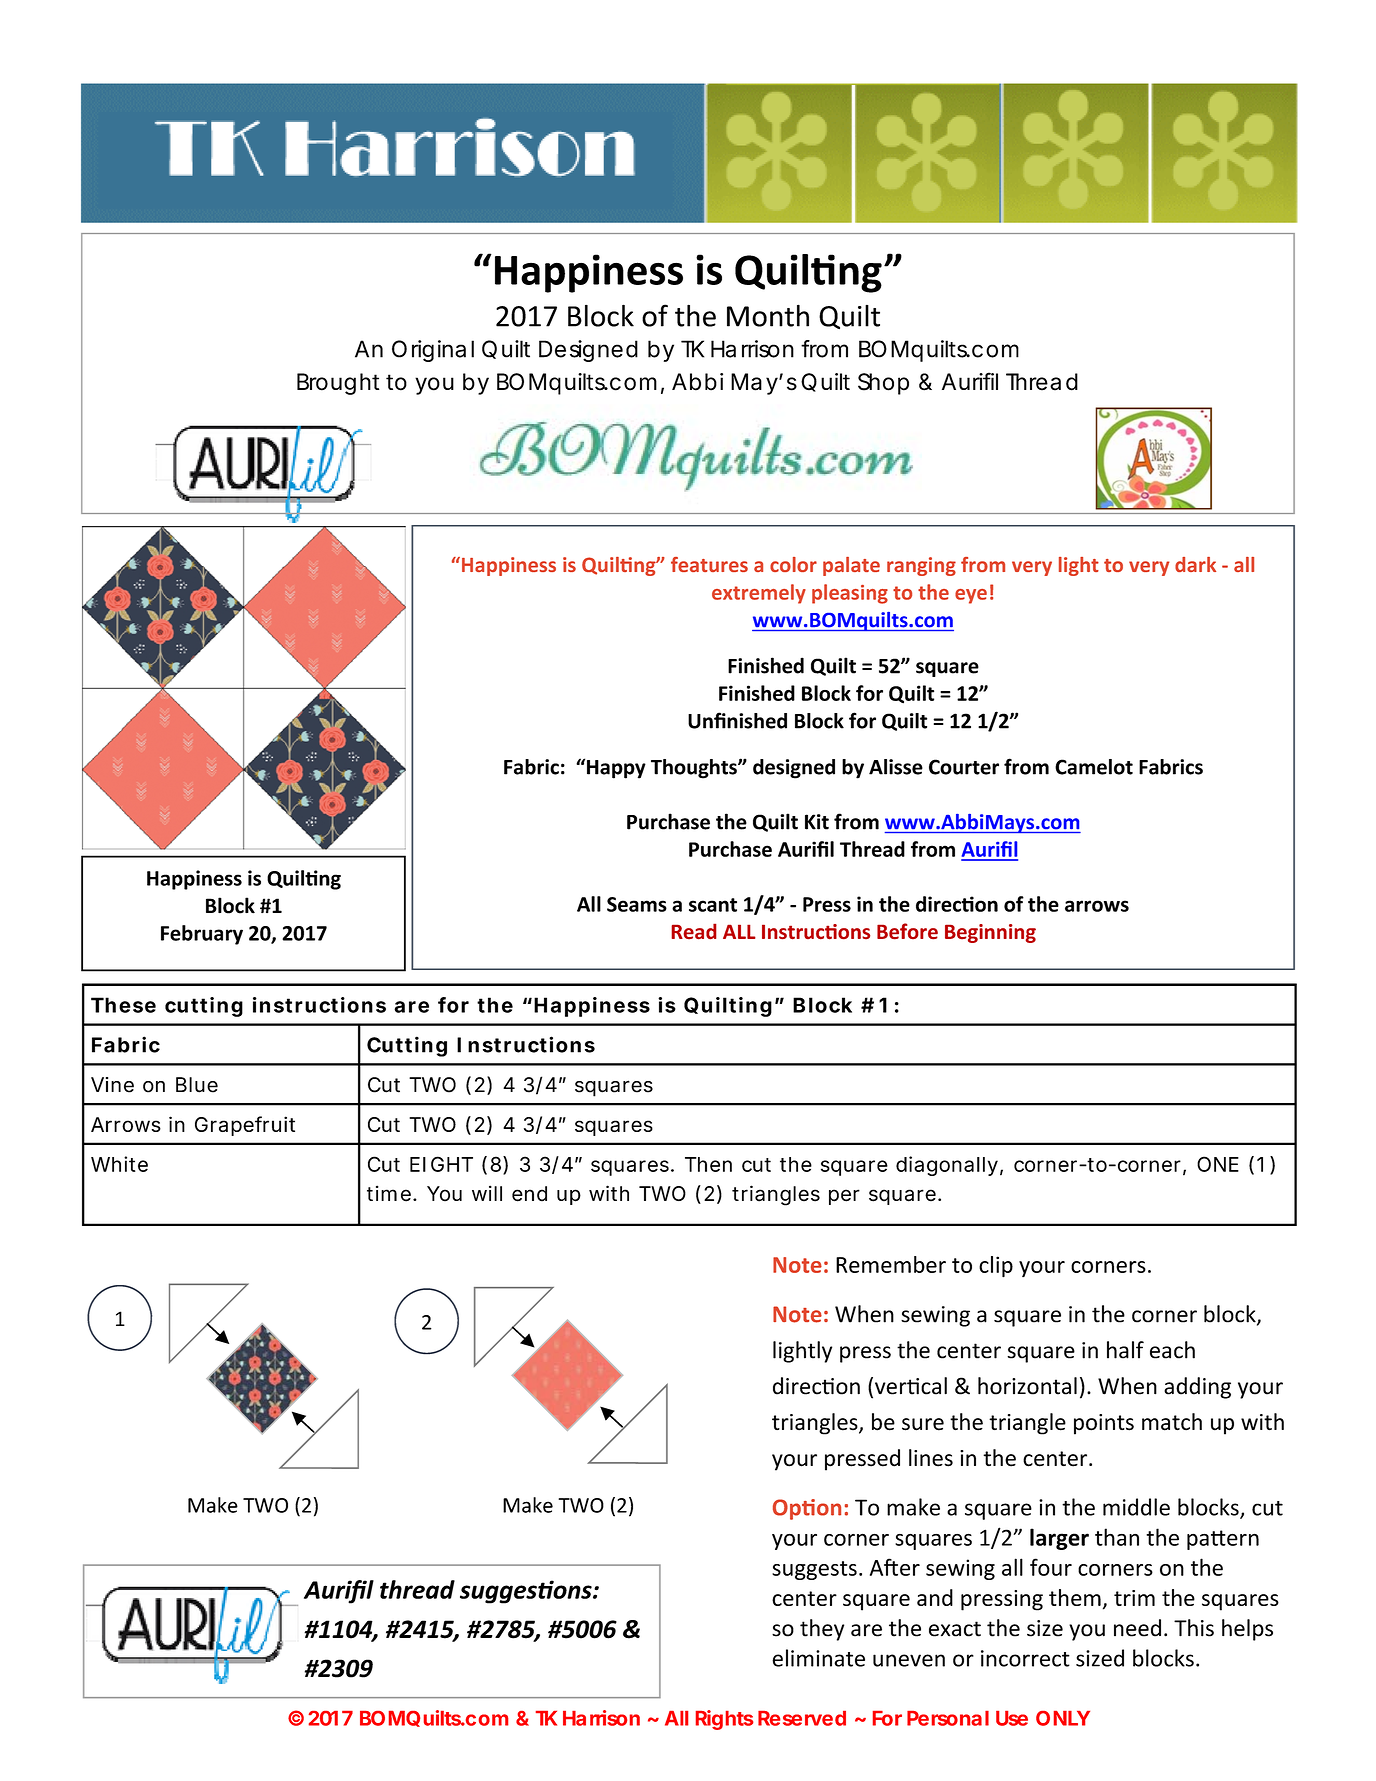  I want to click on February, so click(202, 935).
